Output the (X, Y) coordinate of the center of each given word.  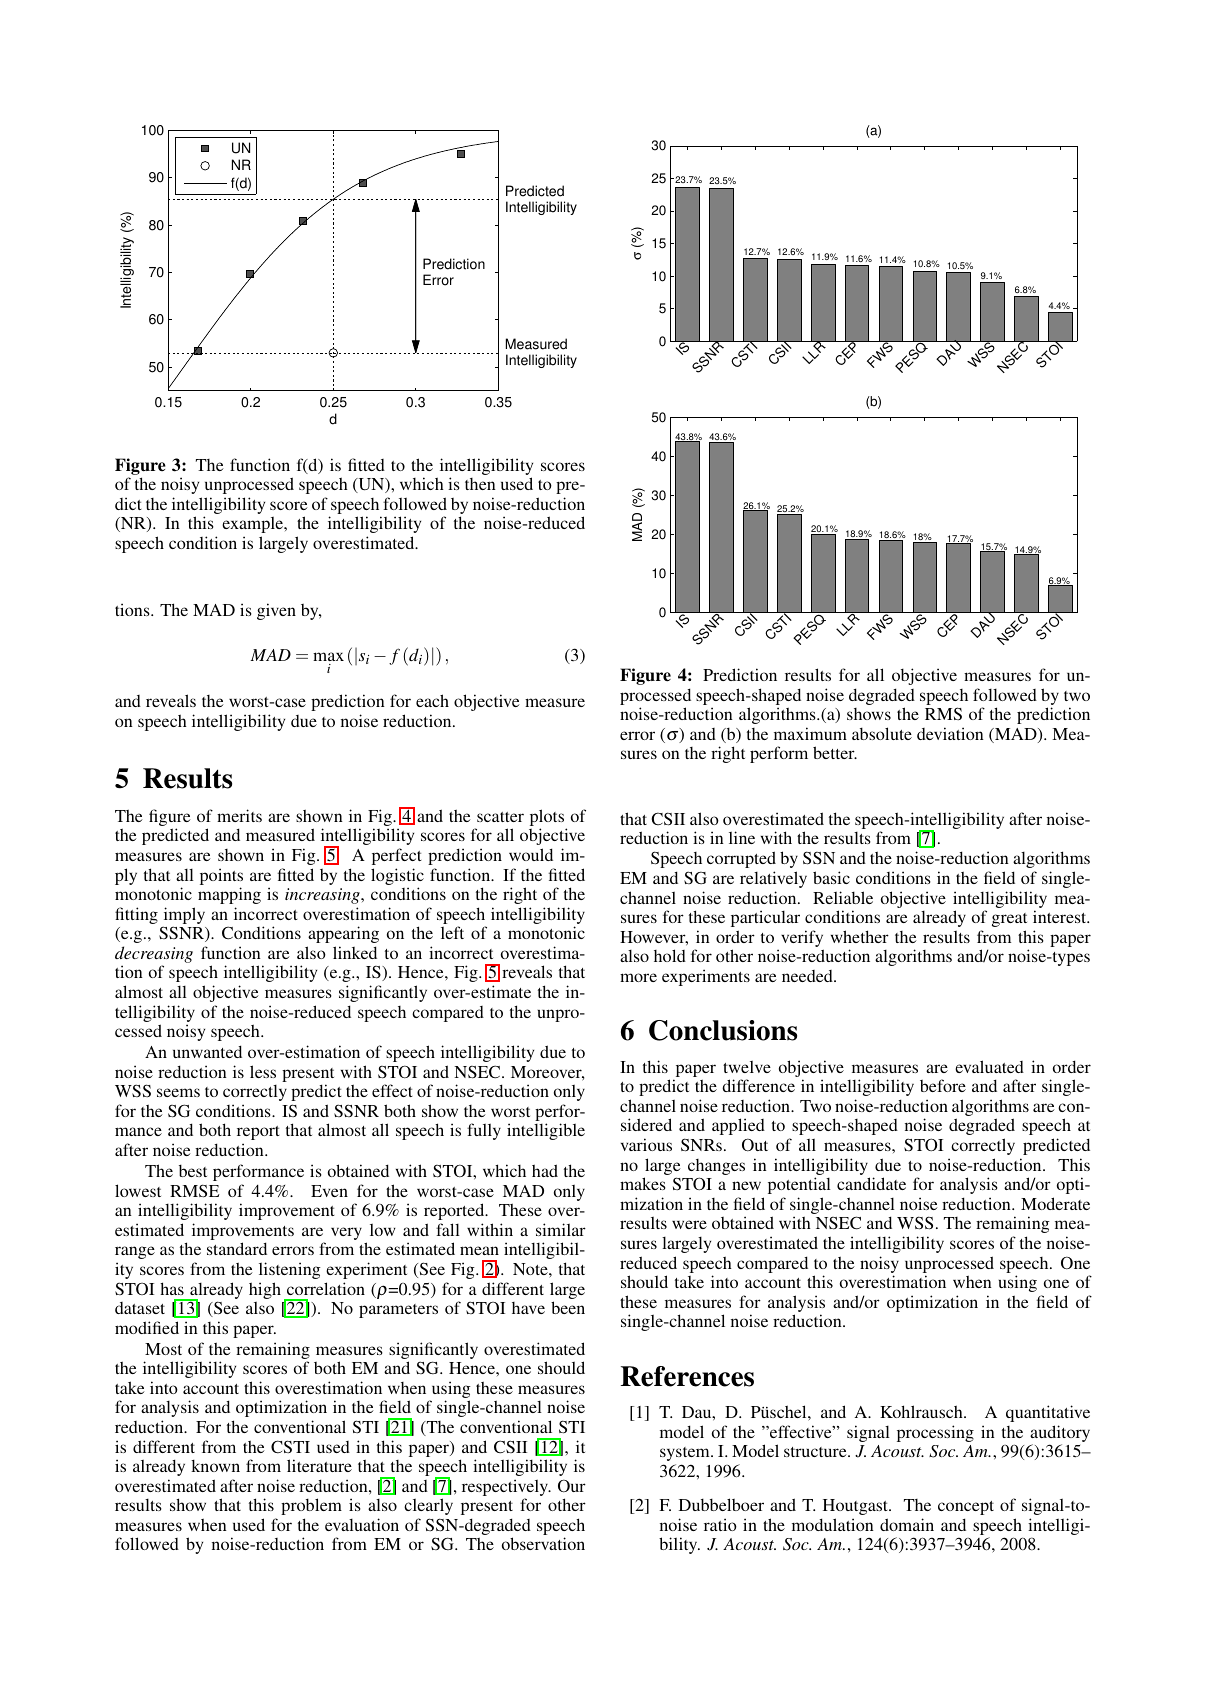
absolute (882, 733)
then (480, 484)
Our (572, 1486)
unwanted (207, 1051)
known (215, 1465)
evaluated (989, 1066)
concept (966, 1508)
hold (670, 955)
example (254, 524)
